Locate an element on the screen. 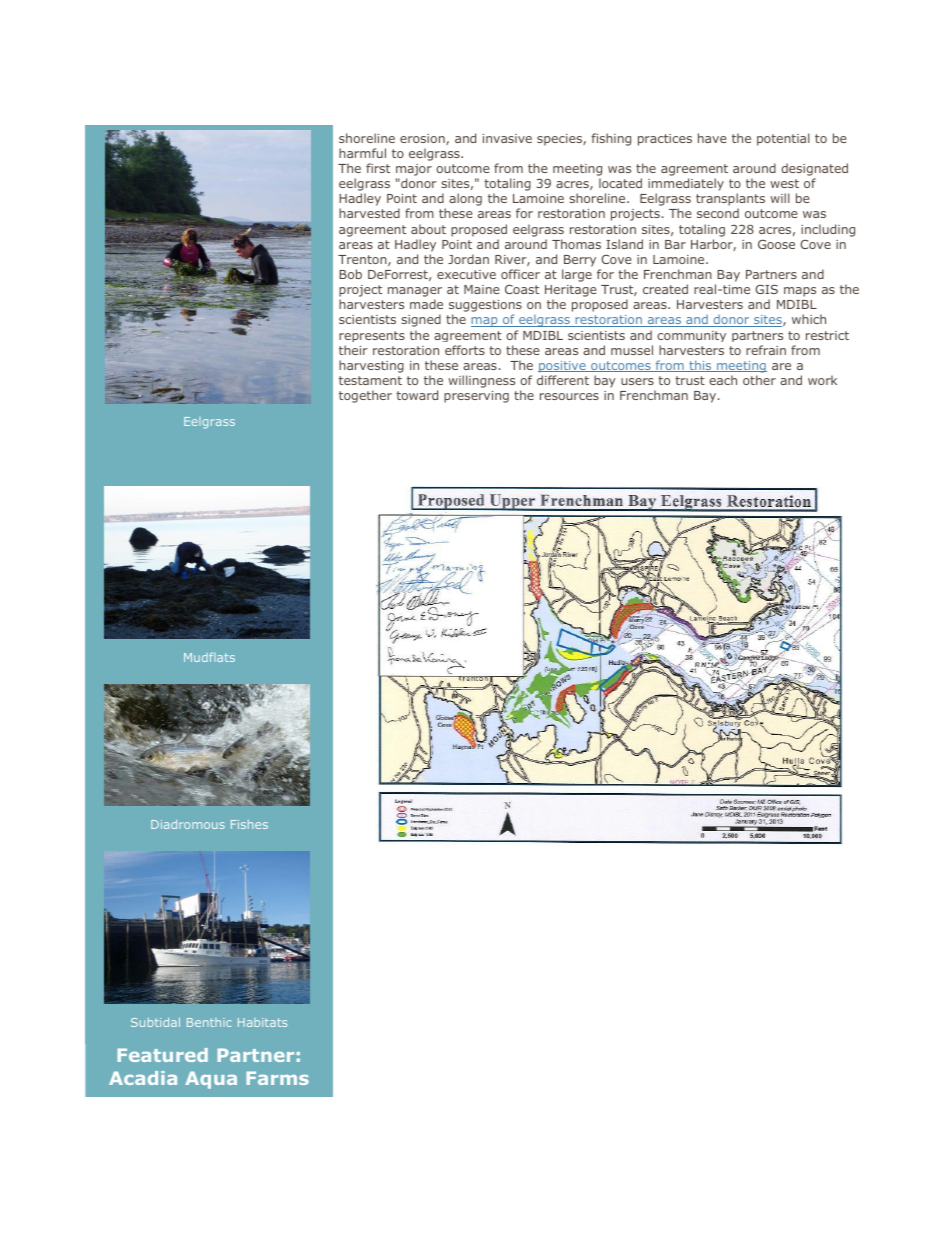 This screenshot has height=1233, width=952. invasive is located at coordinates (507, 138).
